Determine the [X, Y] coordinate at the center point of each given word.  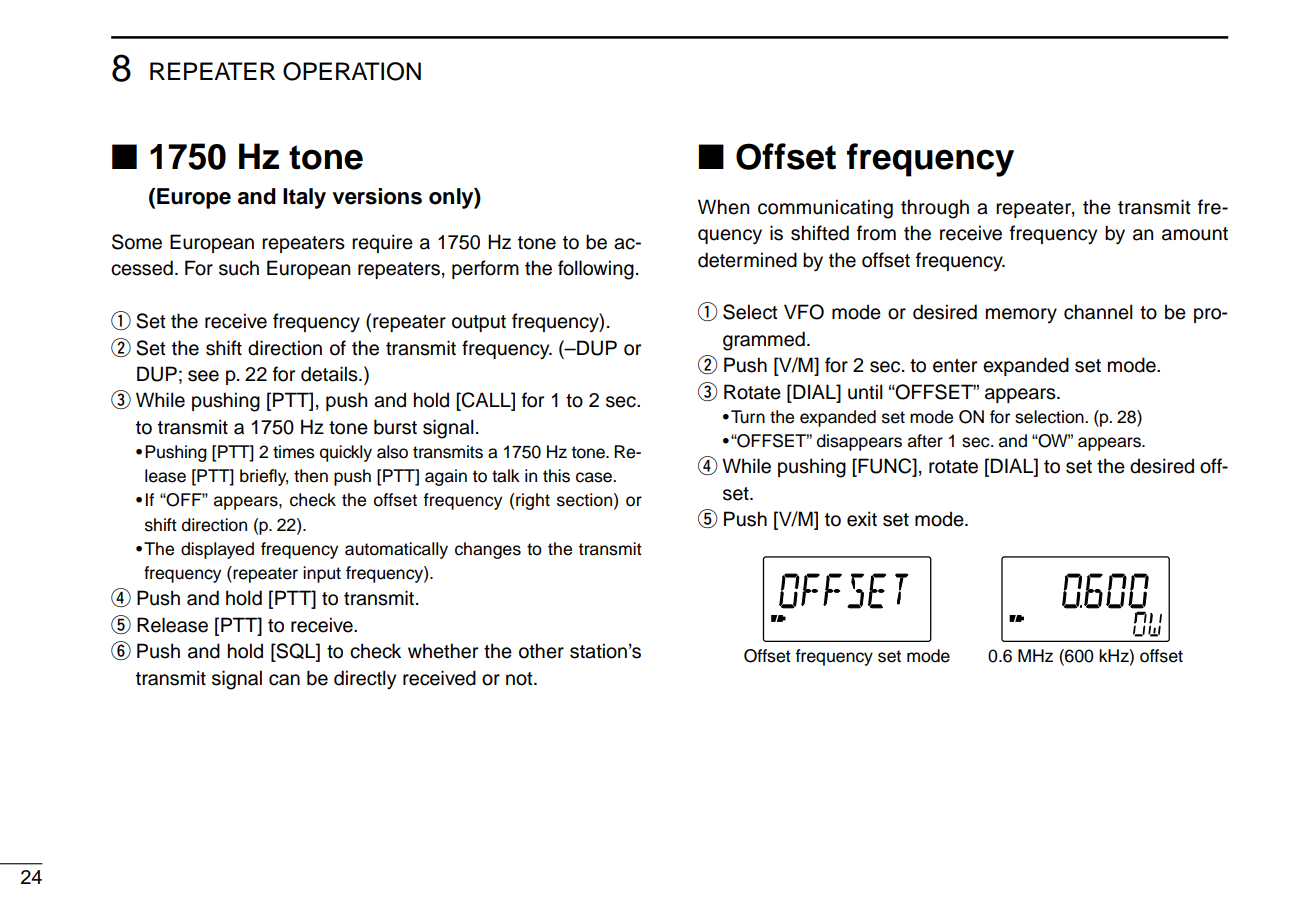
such [239, 268]
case [595, 477]
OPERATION [352, 71]
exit [862, 519]
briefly [264, 477]
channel [1098, 312]
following [596, 270]
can [284, 680]
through [935, 209]
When [723, 207]
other [541, 651]
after [925, 441]
